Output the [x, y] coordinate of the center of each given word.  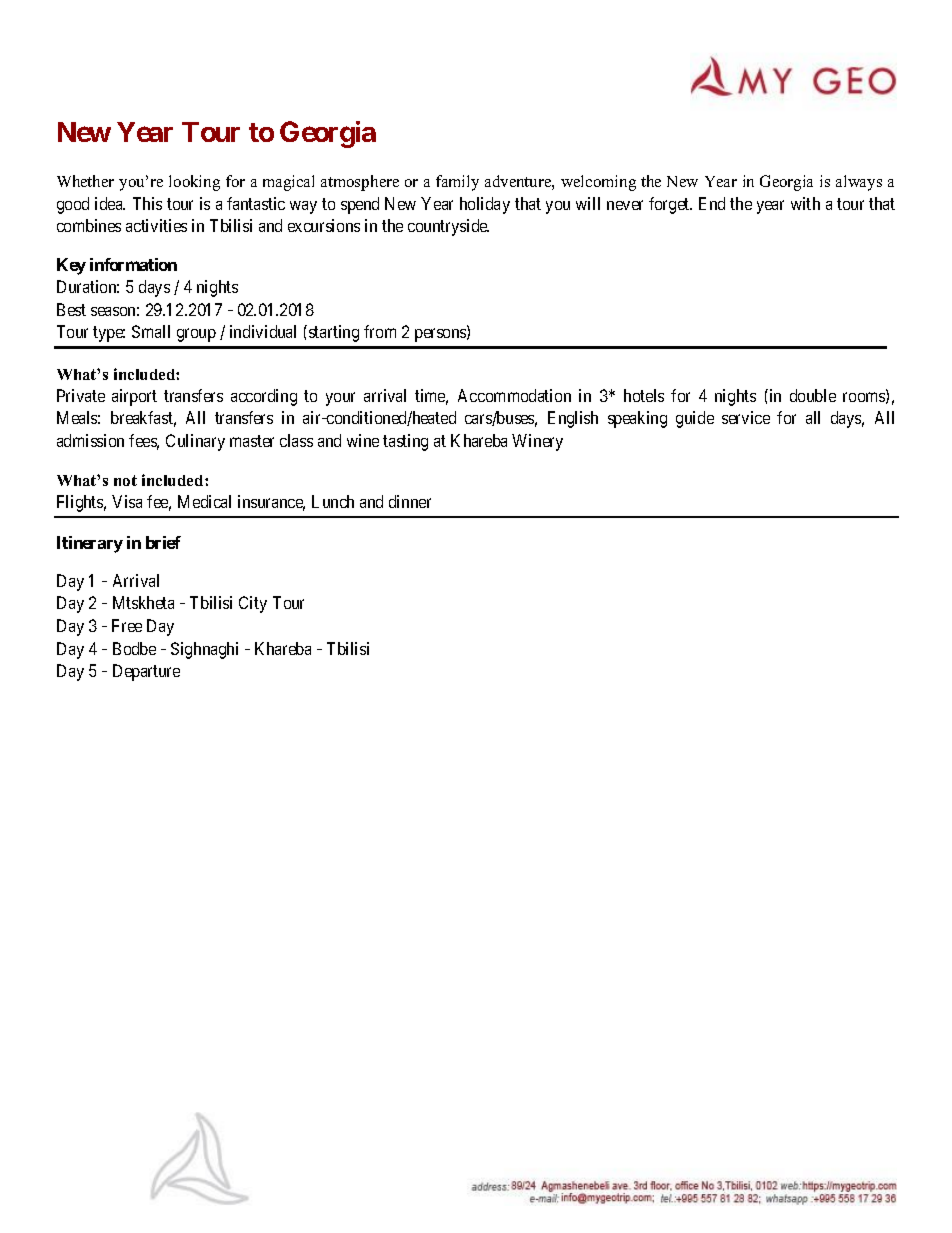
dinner [410, 501]
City [253, 604]
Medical [204, 501]
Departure [146, 672]
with [805, 203]
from [380, 331]
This [147, 203]
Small [151, 331]
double [813, 395]
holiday [485, 205]
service [746, 417]
